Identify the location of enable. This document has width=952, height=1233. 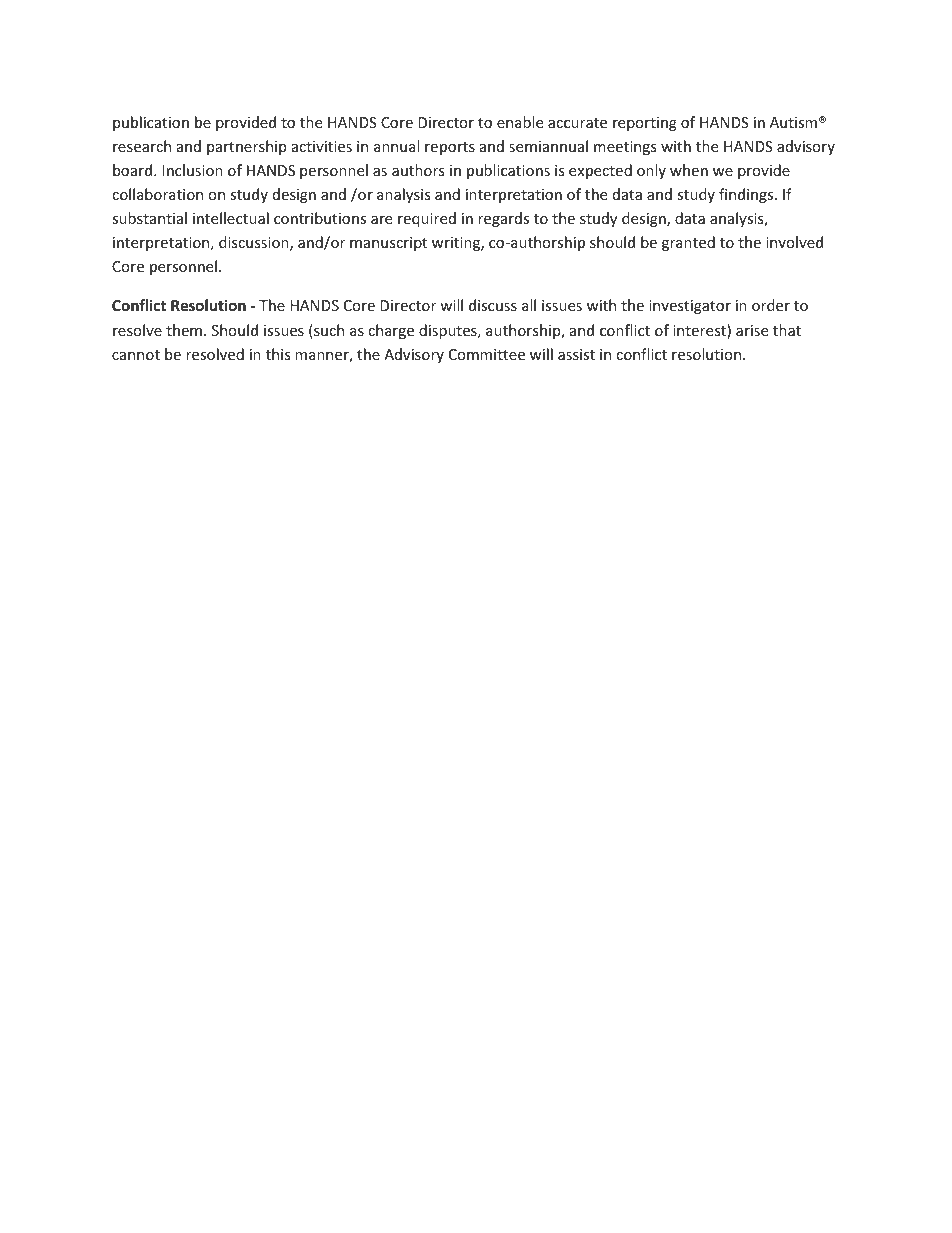
(520, 122).
